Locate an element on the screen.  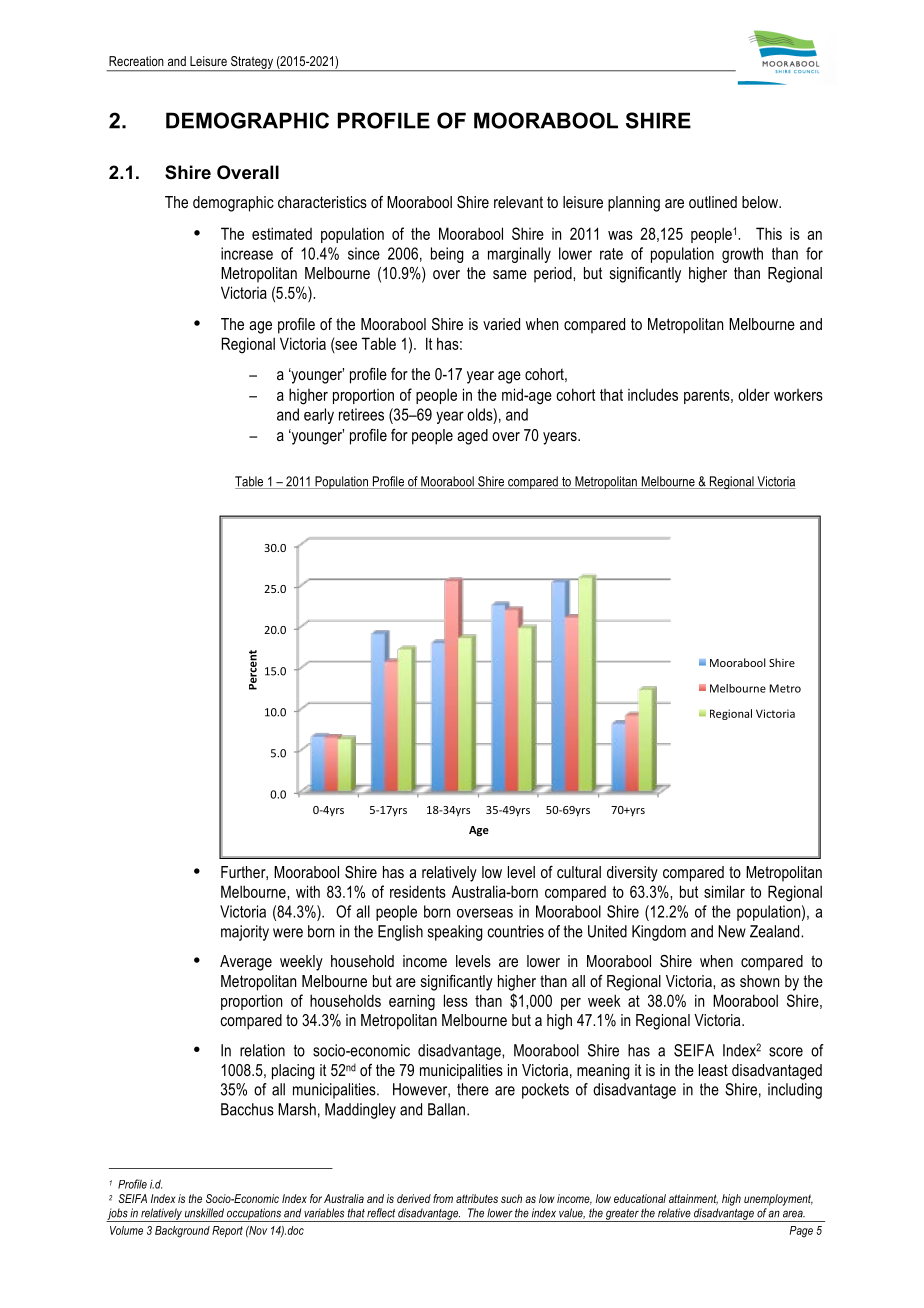
majority is located at coordinates (245, 933).
